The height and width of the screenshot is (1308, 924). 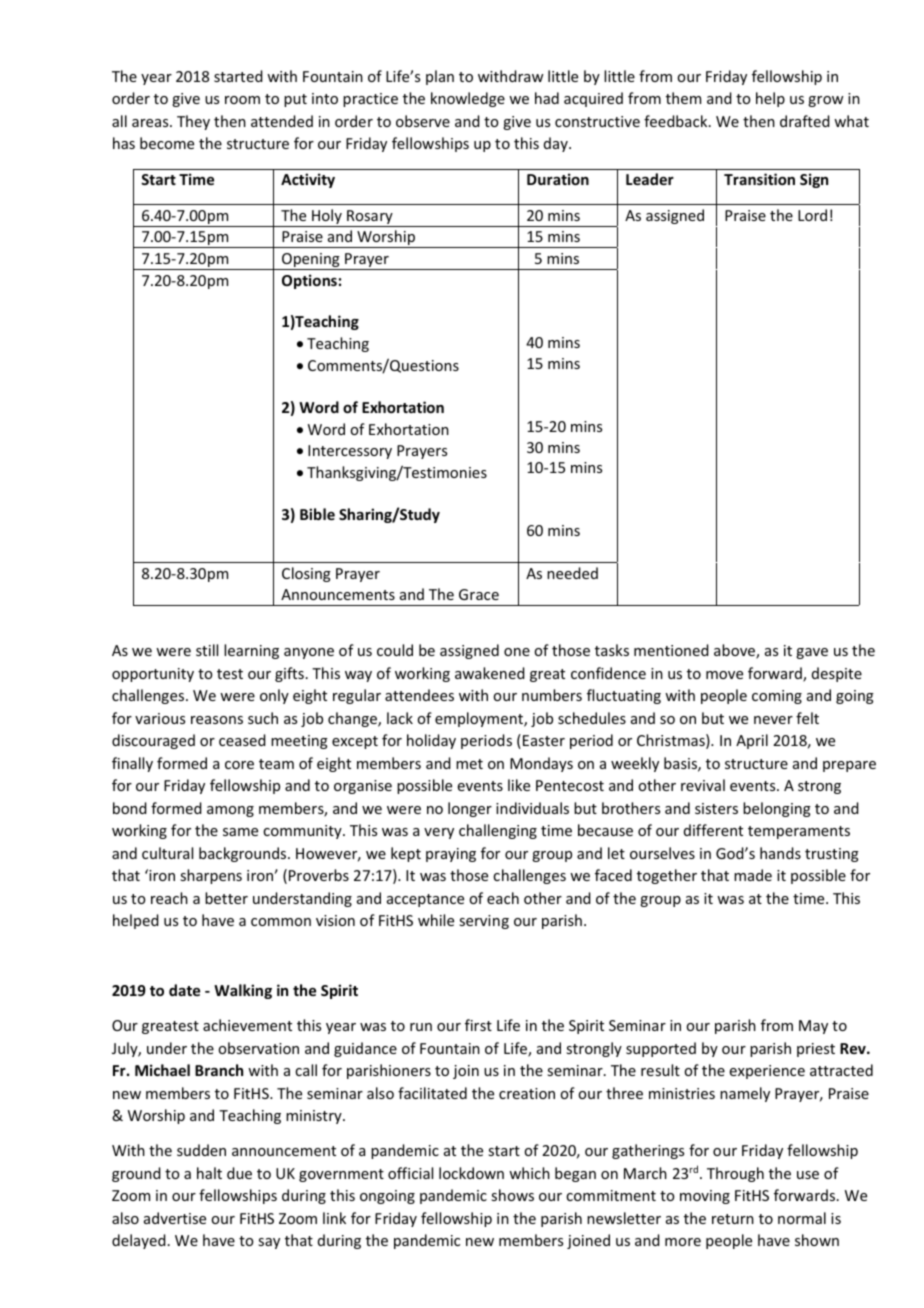 I want to click on advertise, so click(x=175, y=1218).
